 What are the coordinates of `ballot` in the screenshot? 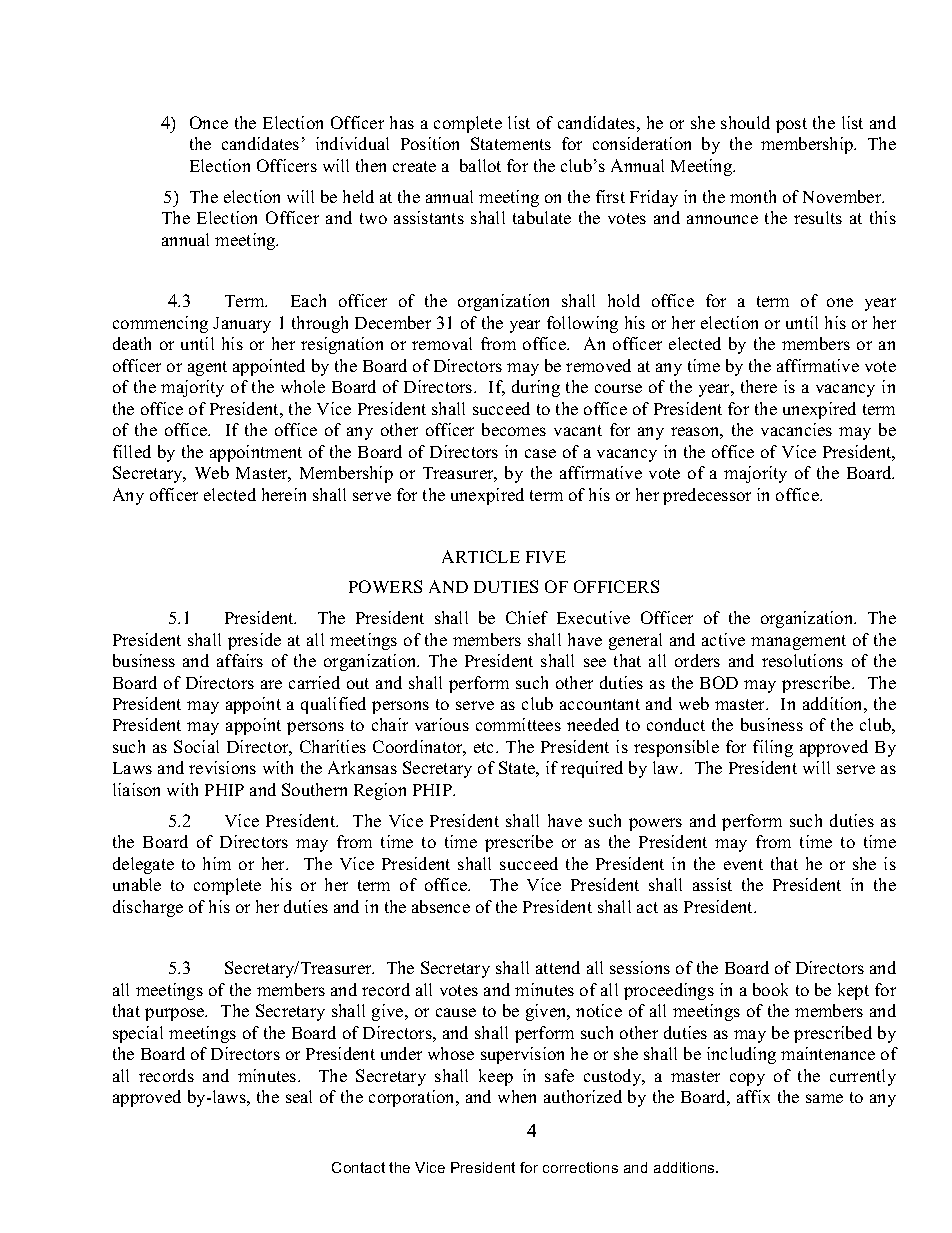 It's located at (480, 165).
